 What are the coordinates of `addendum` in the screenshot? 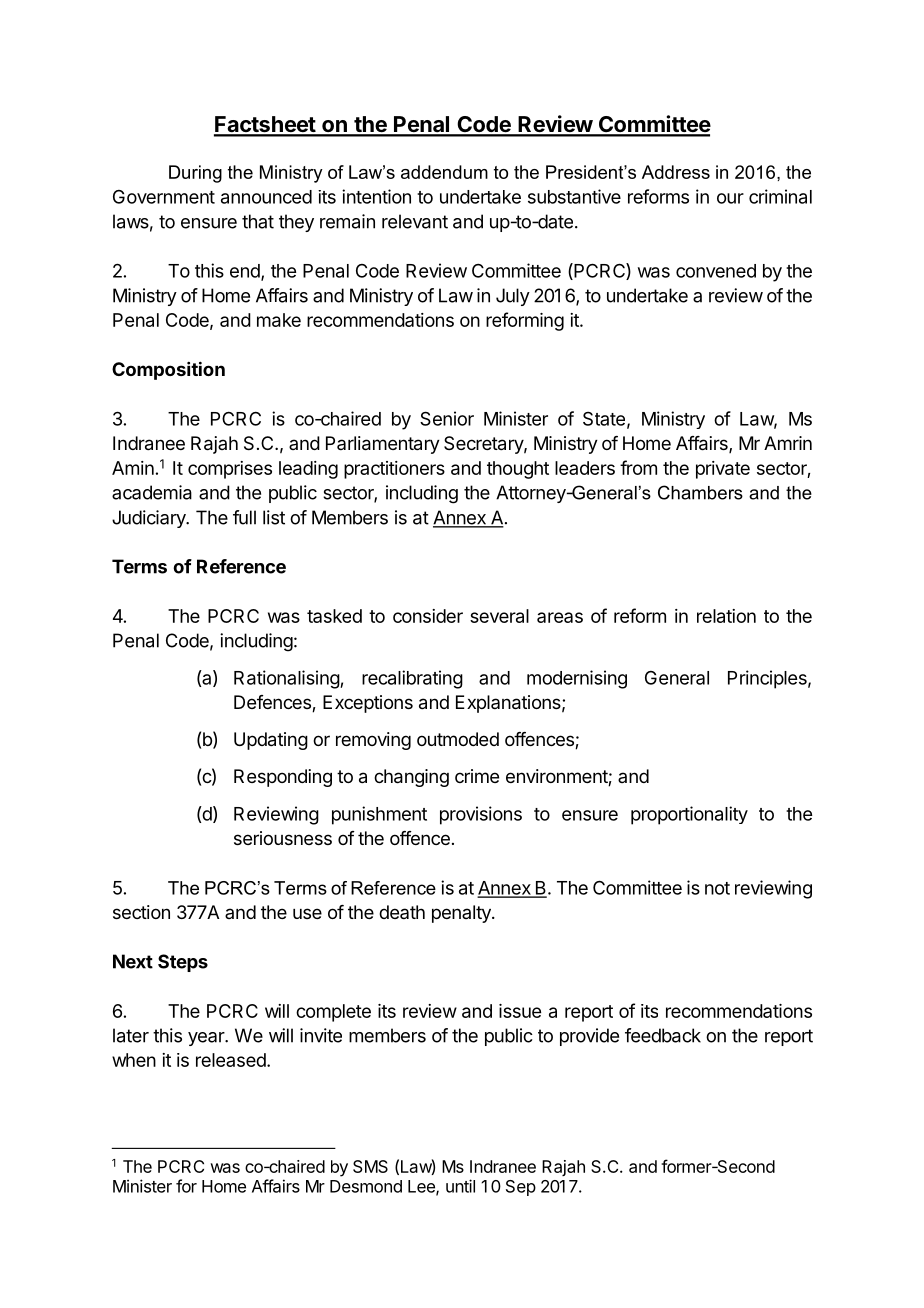 It's located at (444, 172).
